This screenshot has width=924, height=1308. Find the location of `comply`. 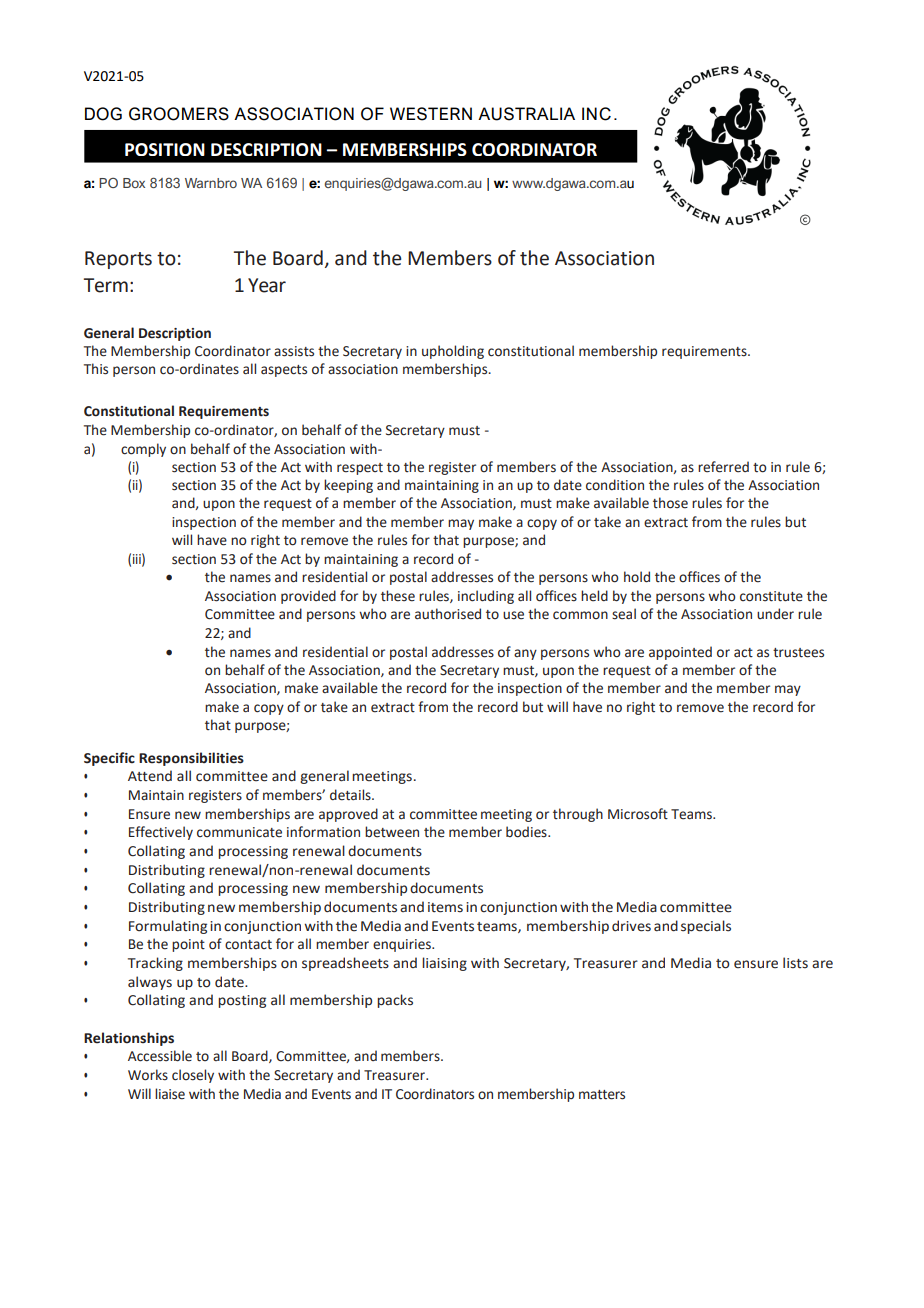

comply is located at coordinates (143, 450).
